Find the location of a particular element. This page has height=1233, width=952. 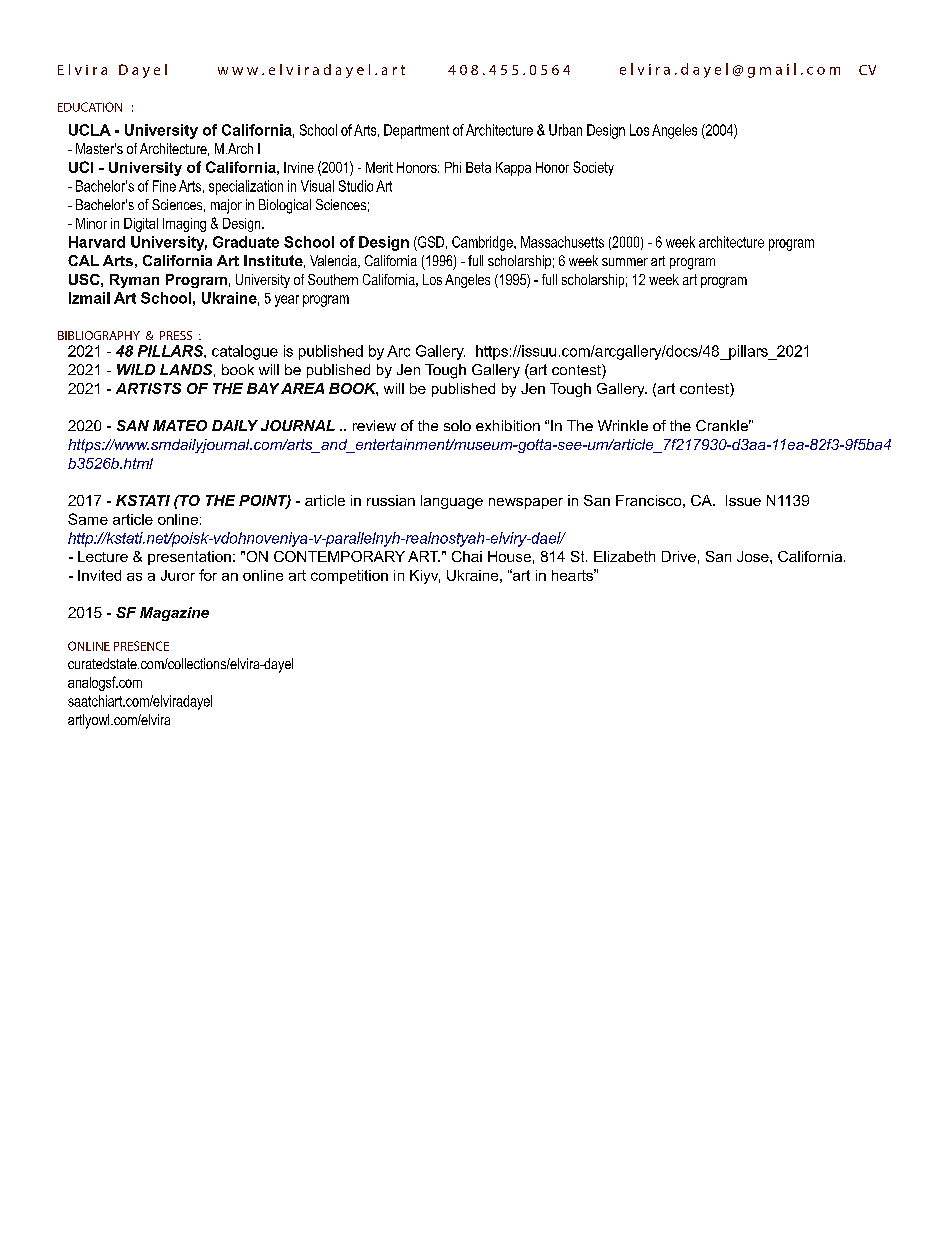

competition is located at coordinates (349, 577).
